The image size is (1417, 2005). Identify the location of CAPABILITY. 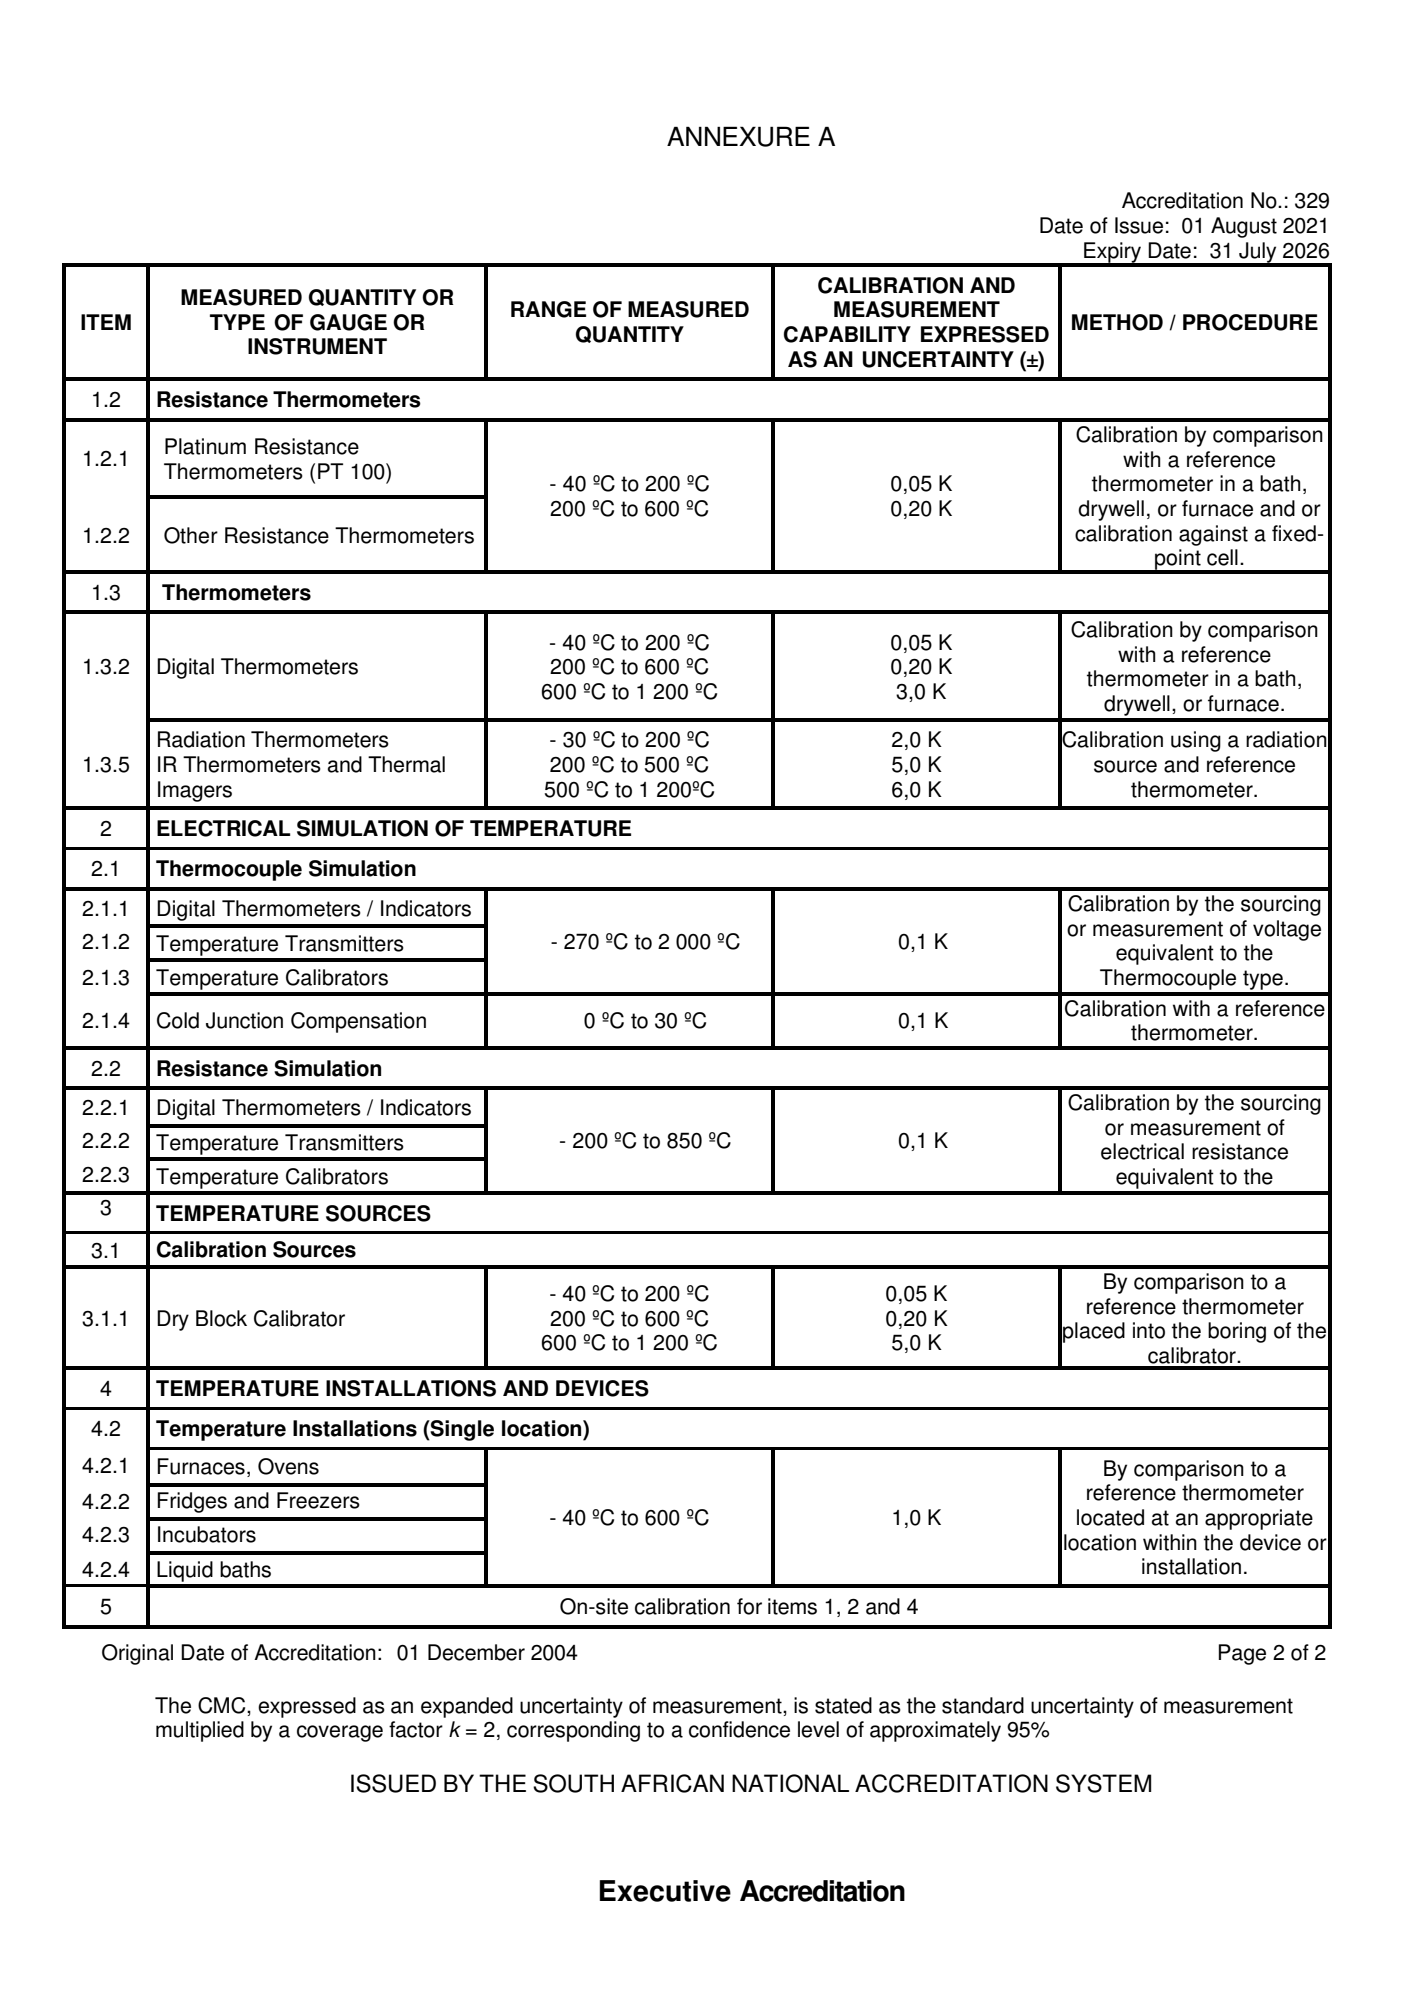
(847, 334).
